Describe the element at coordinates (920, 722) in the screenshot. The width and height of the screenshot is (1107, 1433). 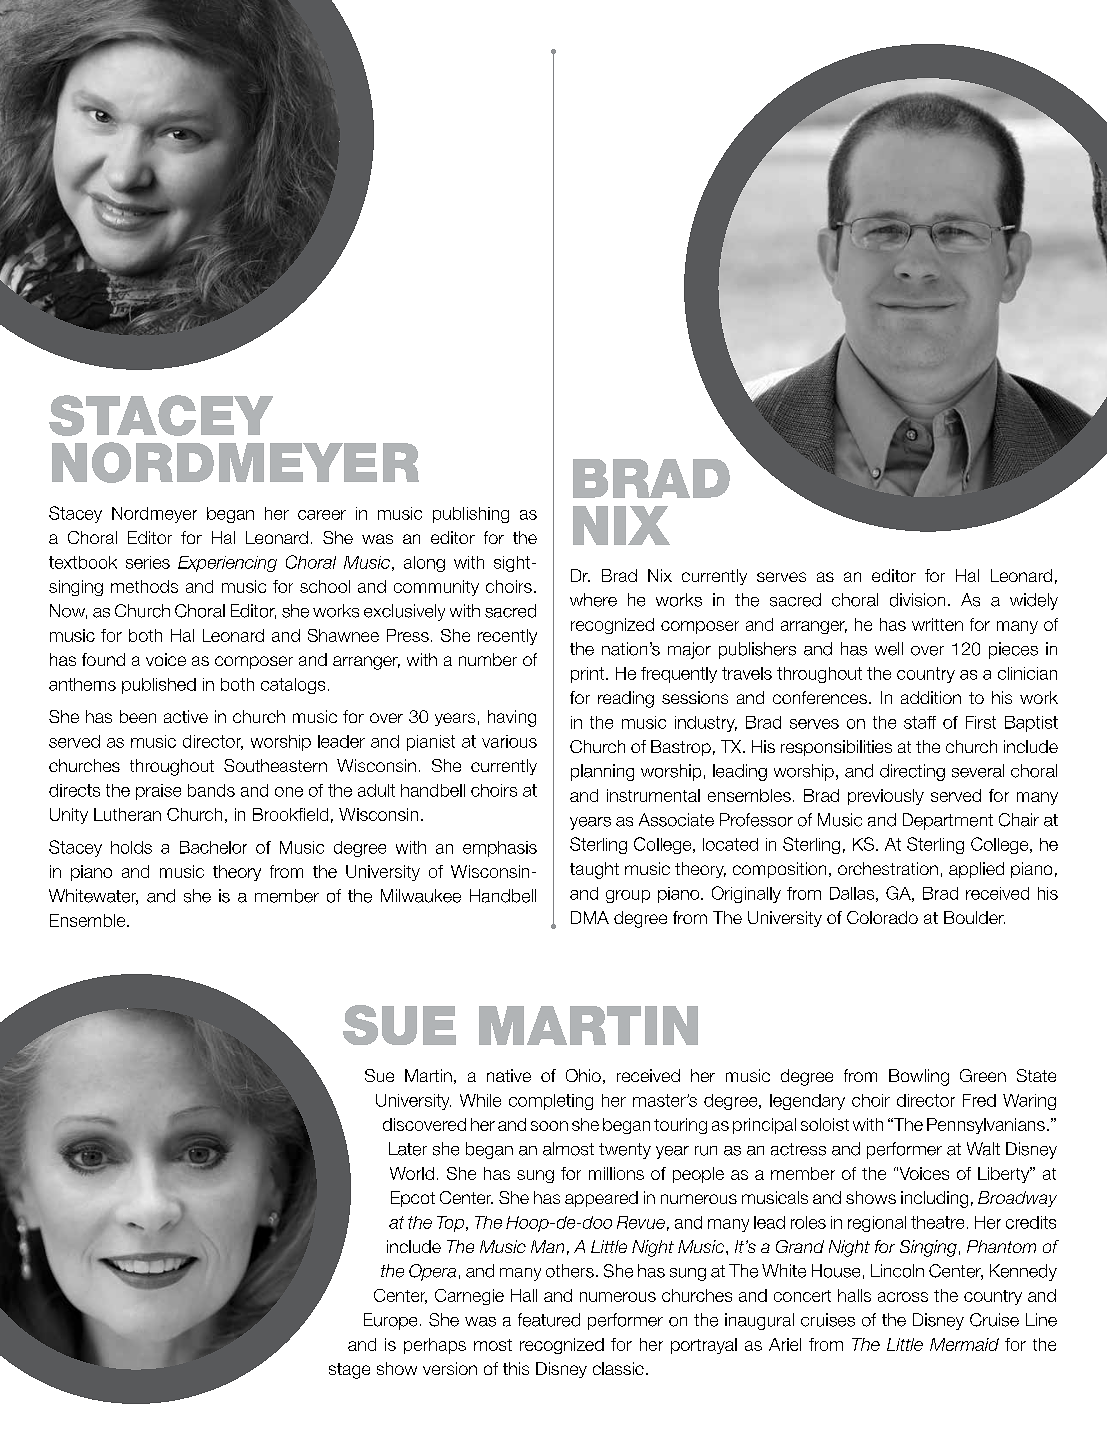
I see `staff` at that location.
